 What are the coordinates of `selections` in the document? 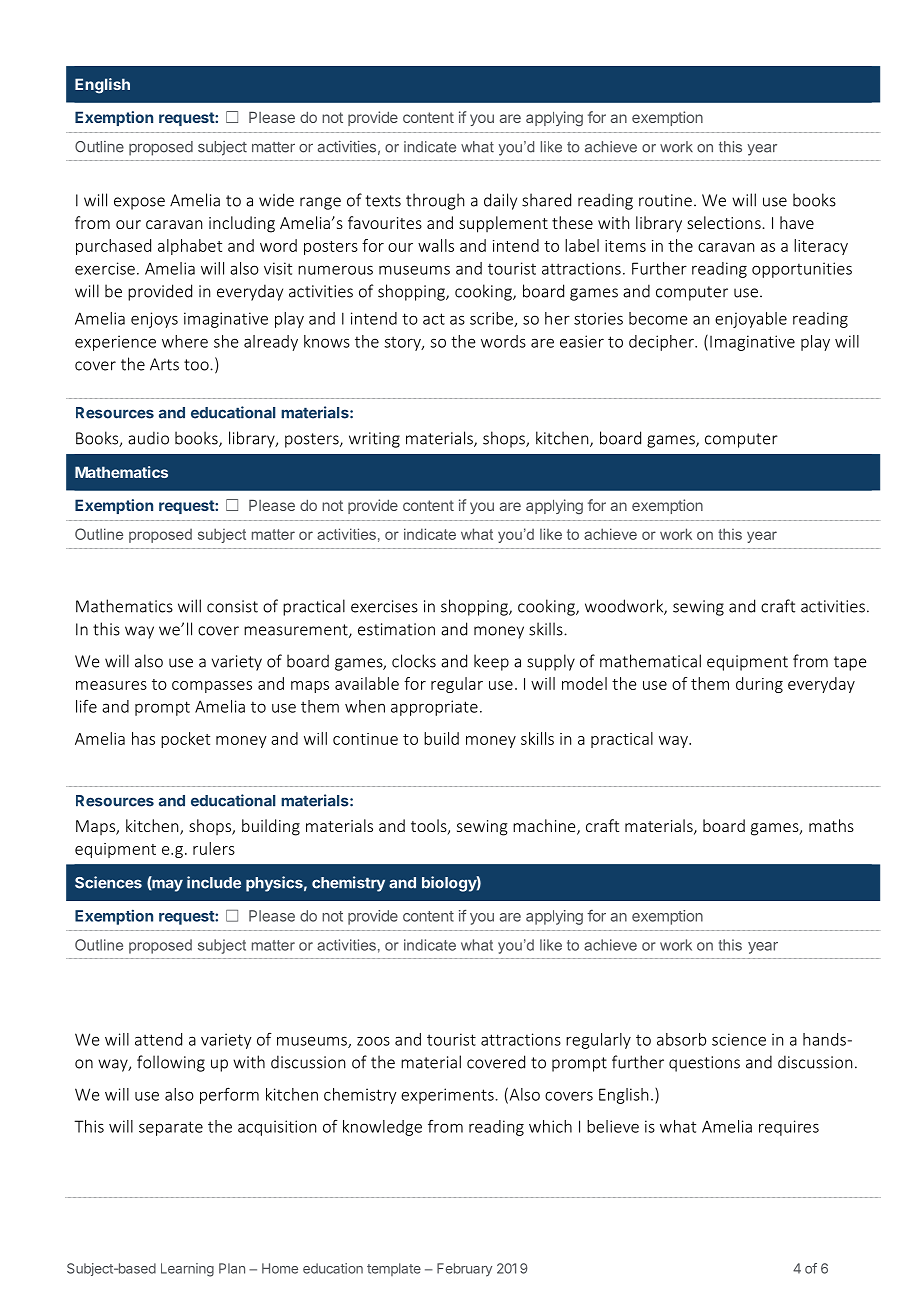 It's located at (724, 222).
